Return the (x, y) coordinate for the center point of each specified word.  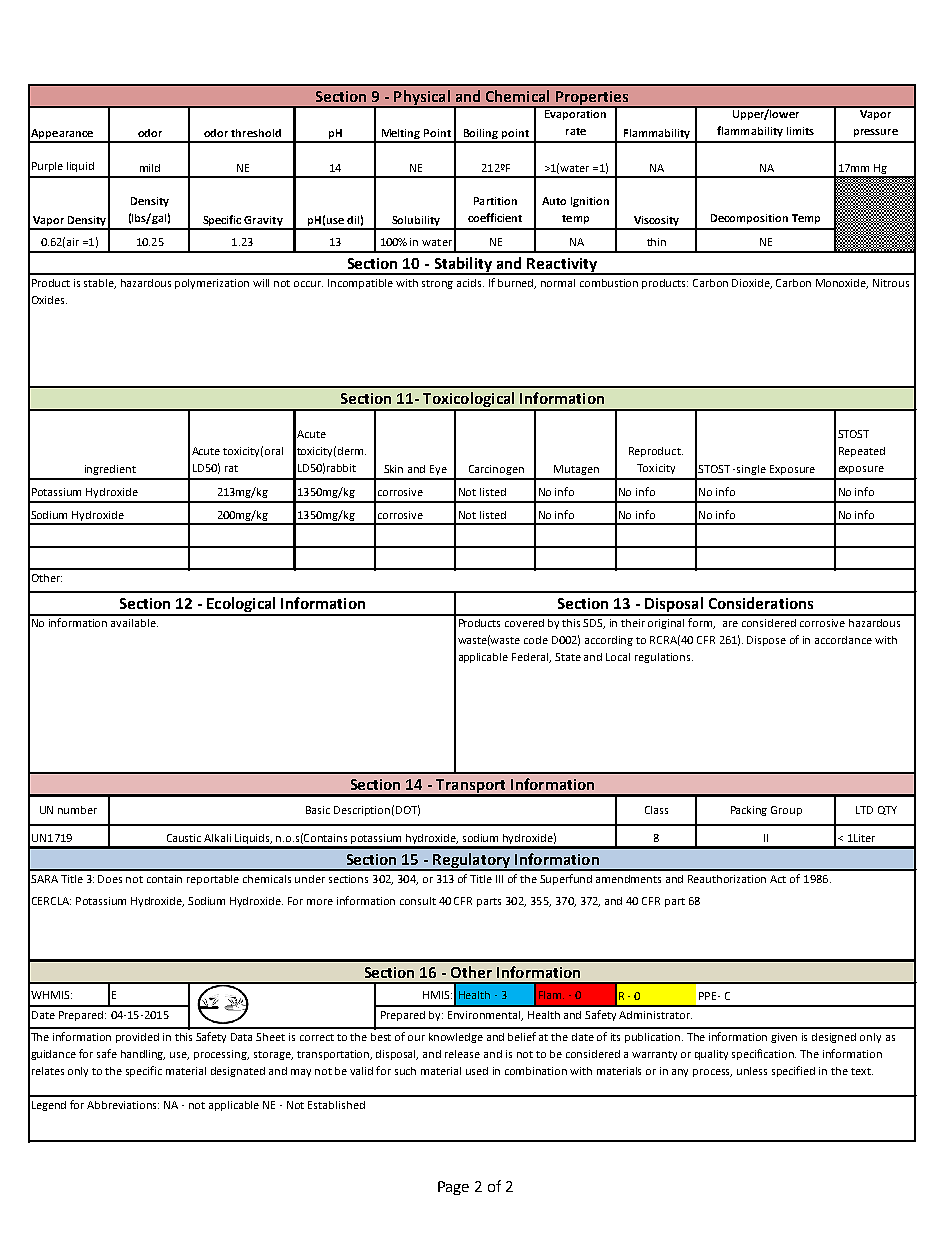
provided (137, 1038)
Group (786, 811)
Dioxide (752, 284)
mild (150, 168)
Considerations (761, 603)
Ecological (241, 606)
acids (470, 283)
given (784, 1038)
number (77, 810)
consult (418, 901)
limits (800, 131)
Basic (318, 810)
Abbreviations (123, 1105)
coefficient (495, 217)
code (536, 640)
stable (100, 284)
